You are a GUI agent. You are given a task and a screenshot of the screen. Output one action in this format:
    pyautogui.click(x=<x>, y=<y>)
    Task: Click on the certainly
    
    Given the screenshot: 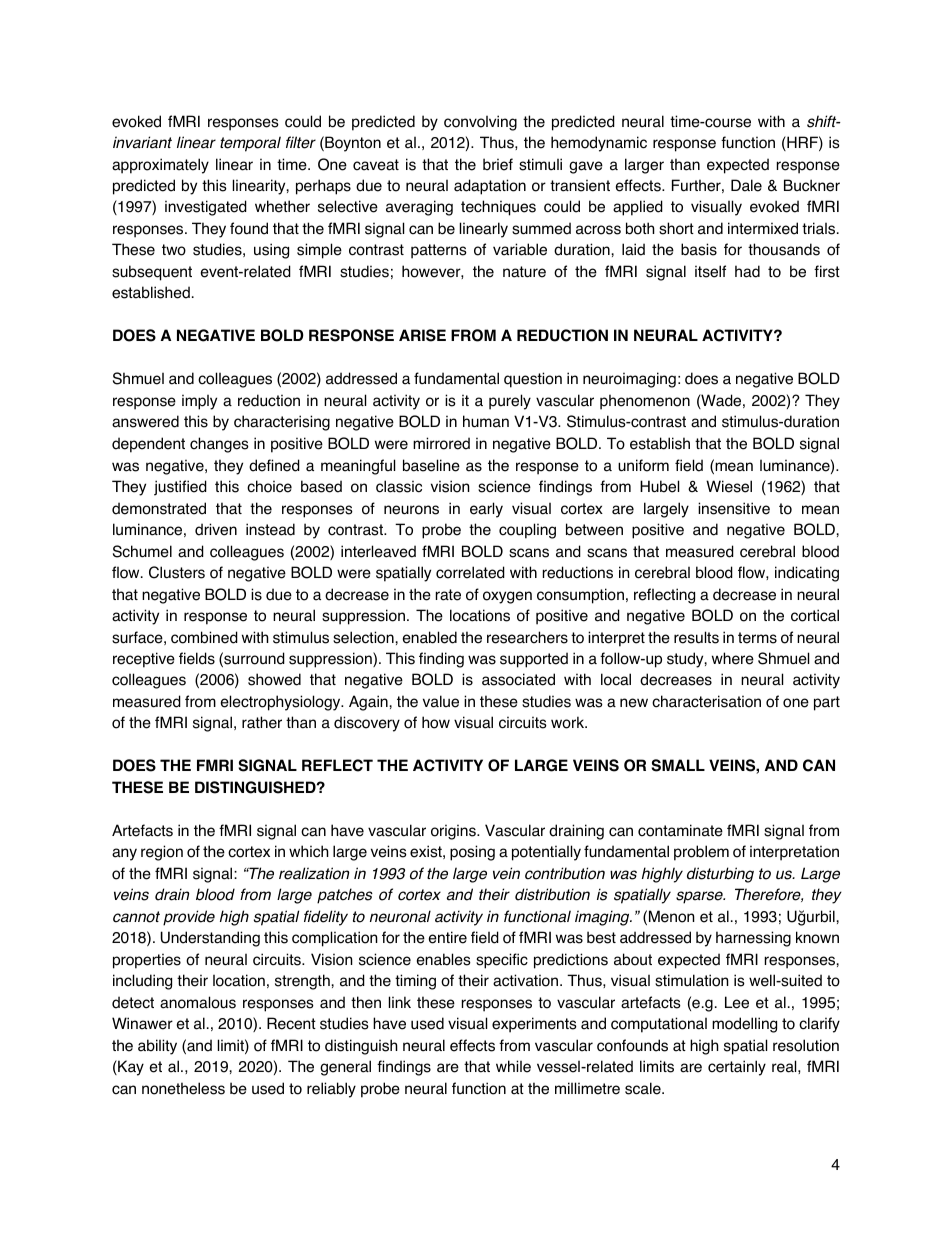 What is the action you would take?
    pyautogui.click(x=737, y=1068)
